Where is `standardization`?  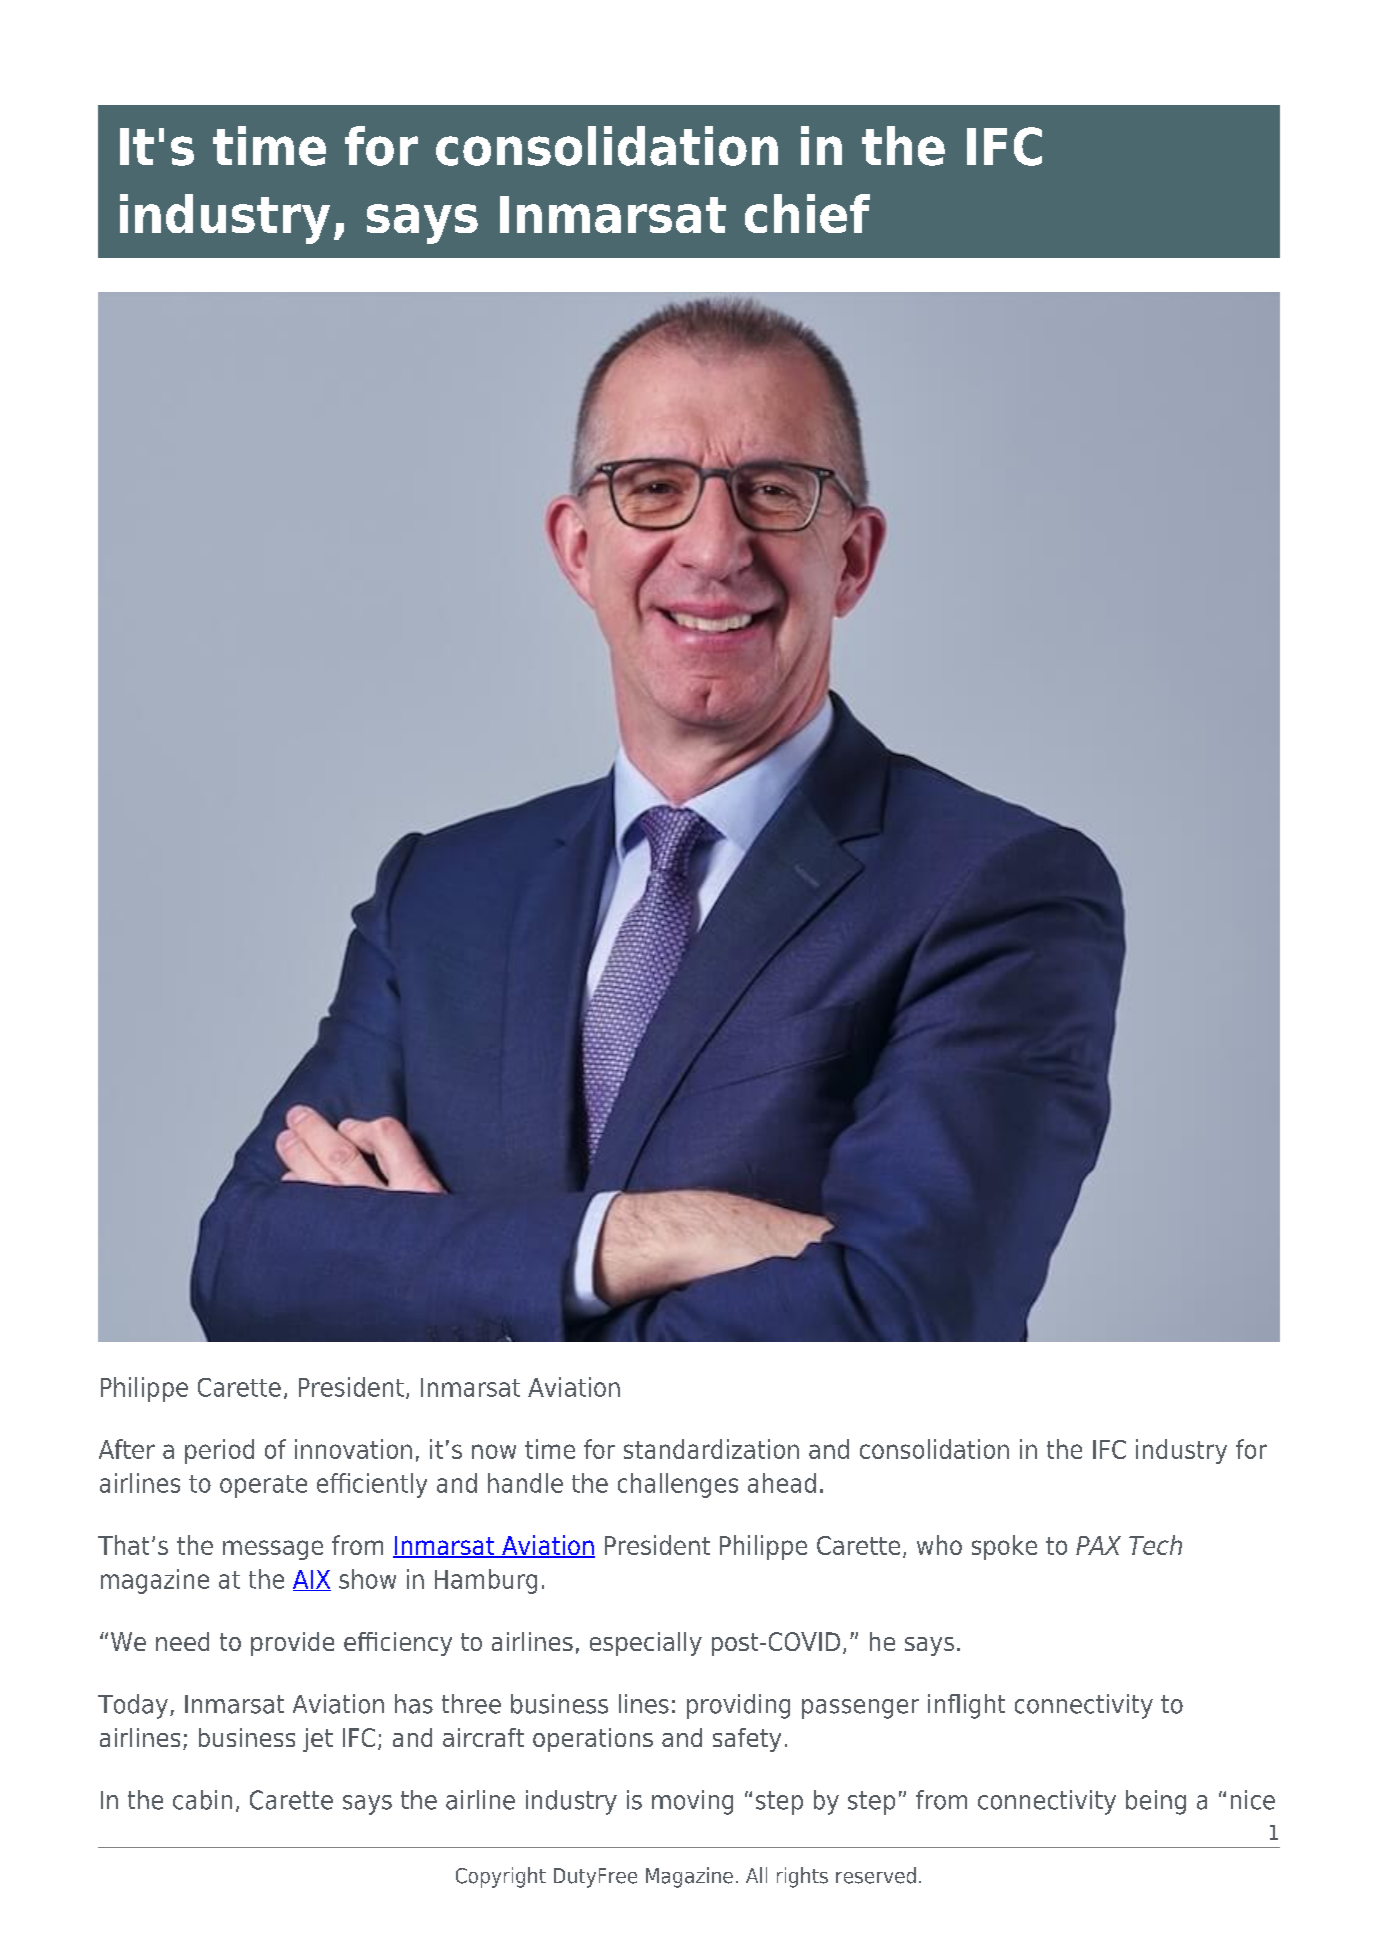 standardization is located at coordinates (711, 1449).
